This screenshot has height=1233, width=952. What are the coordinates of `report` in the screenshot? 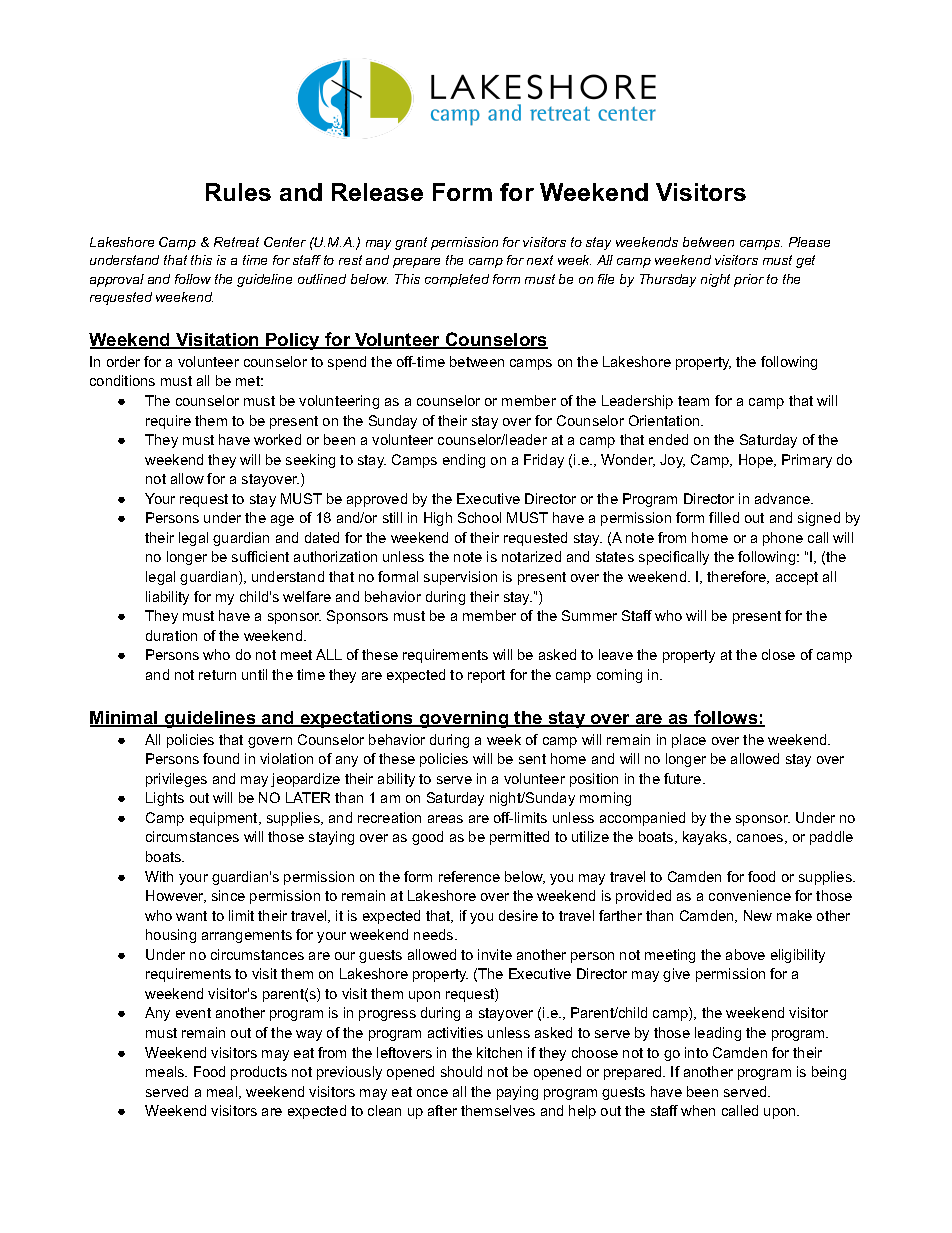 It's located at (486, 676).
